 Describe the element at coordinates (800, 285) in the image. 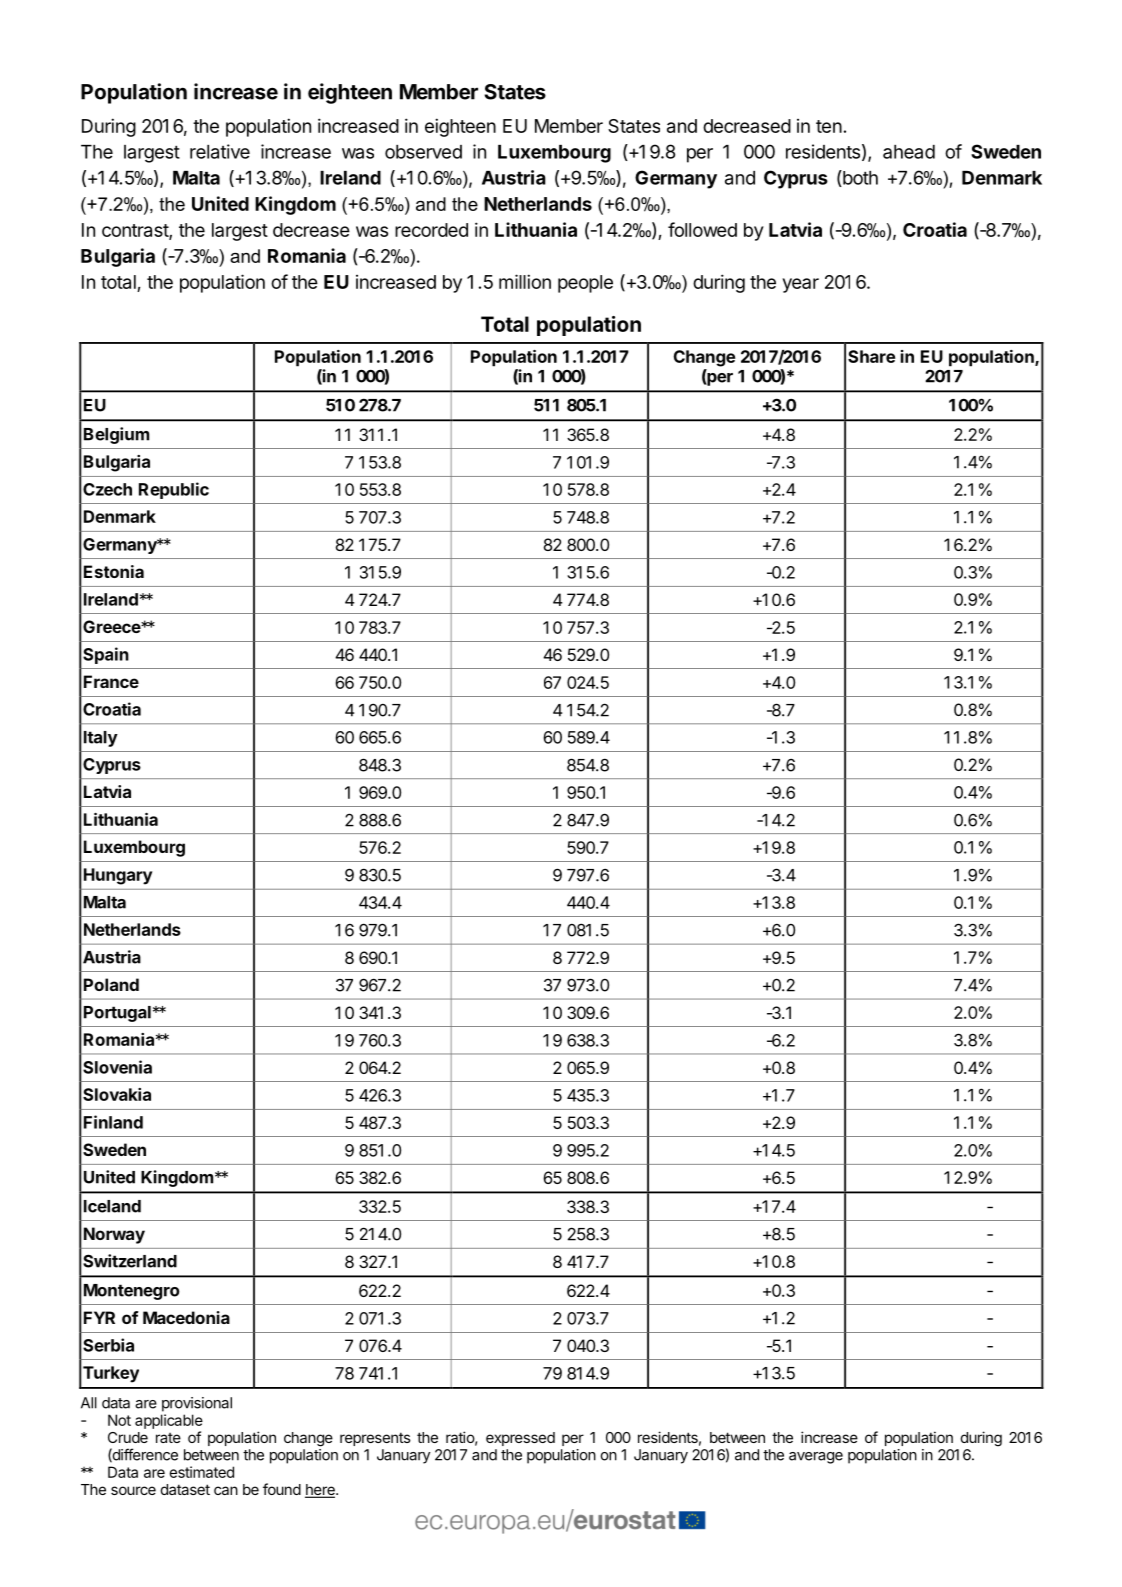

I see `year` at that location.
